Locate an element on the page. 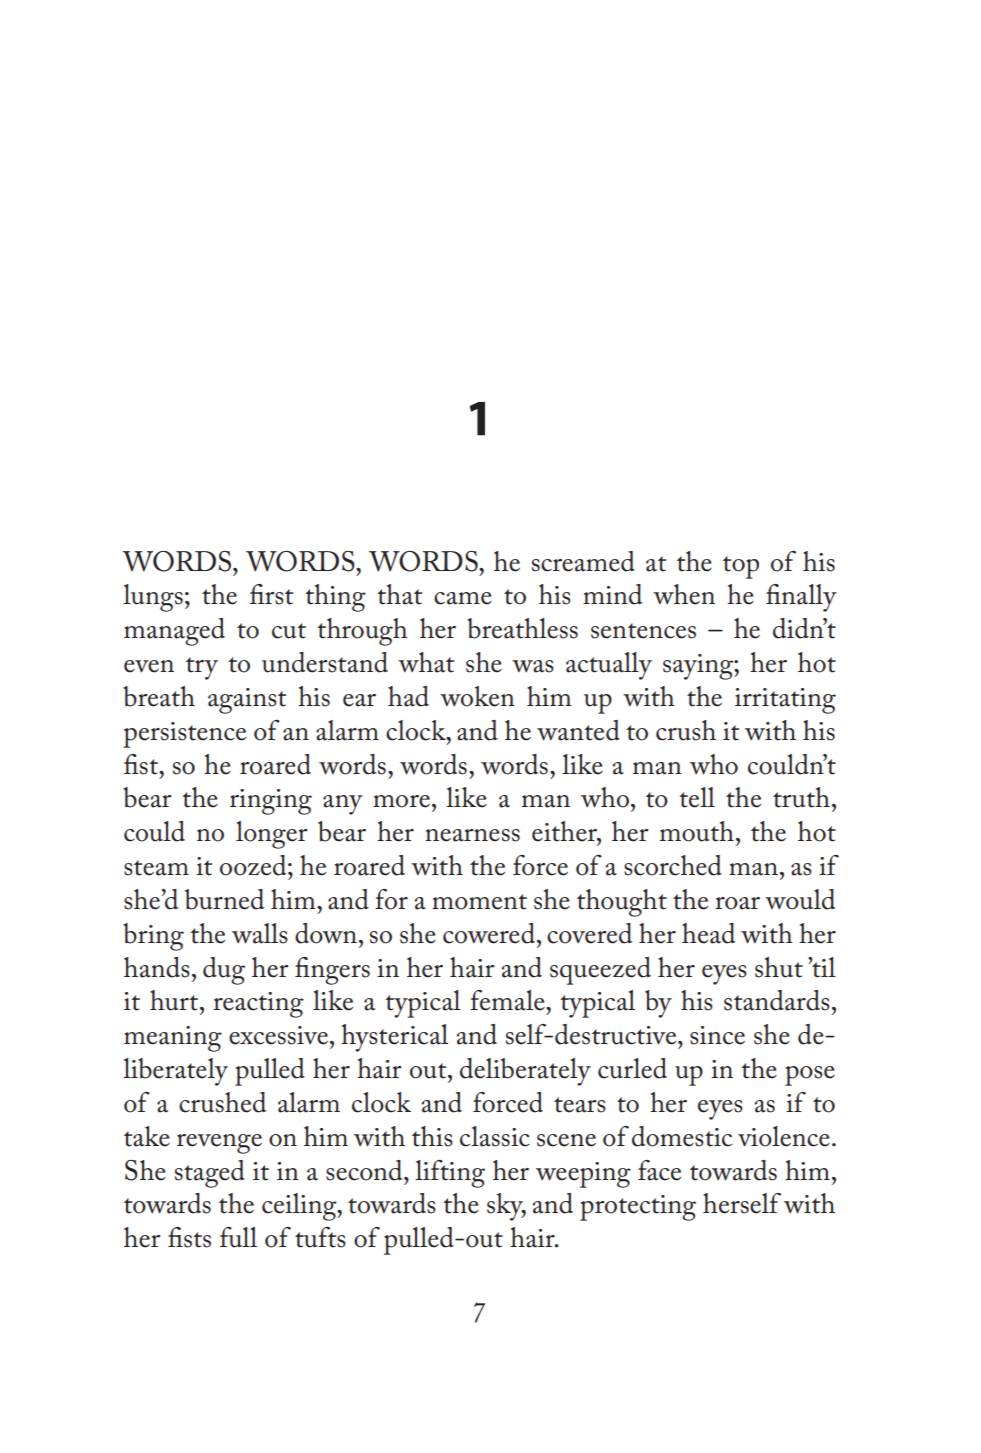 The width and height of the page is (981, 1453). would is located at coordinates (800, 899).
